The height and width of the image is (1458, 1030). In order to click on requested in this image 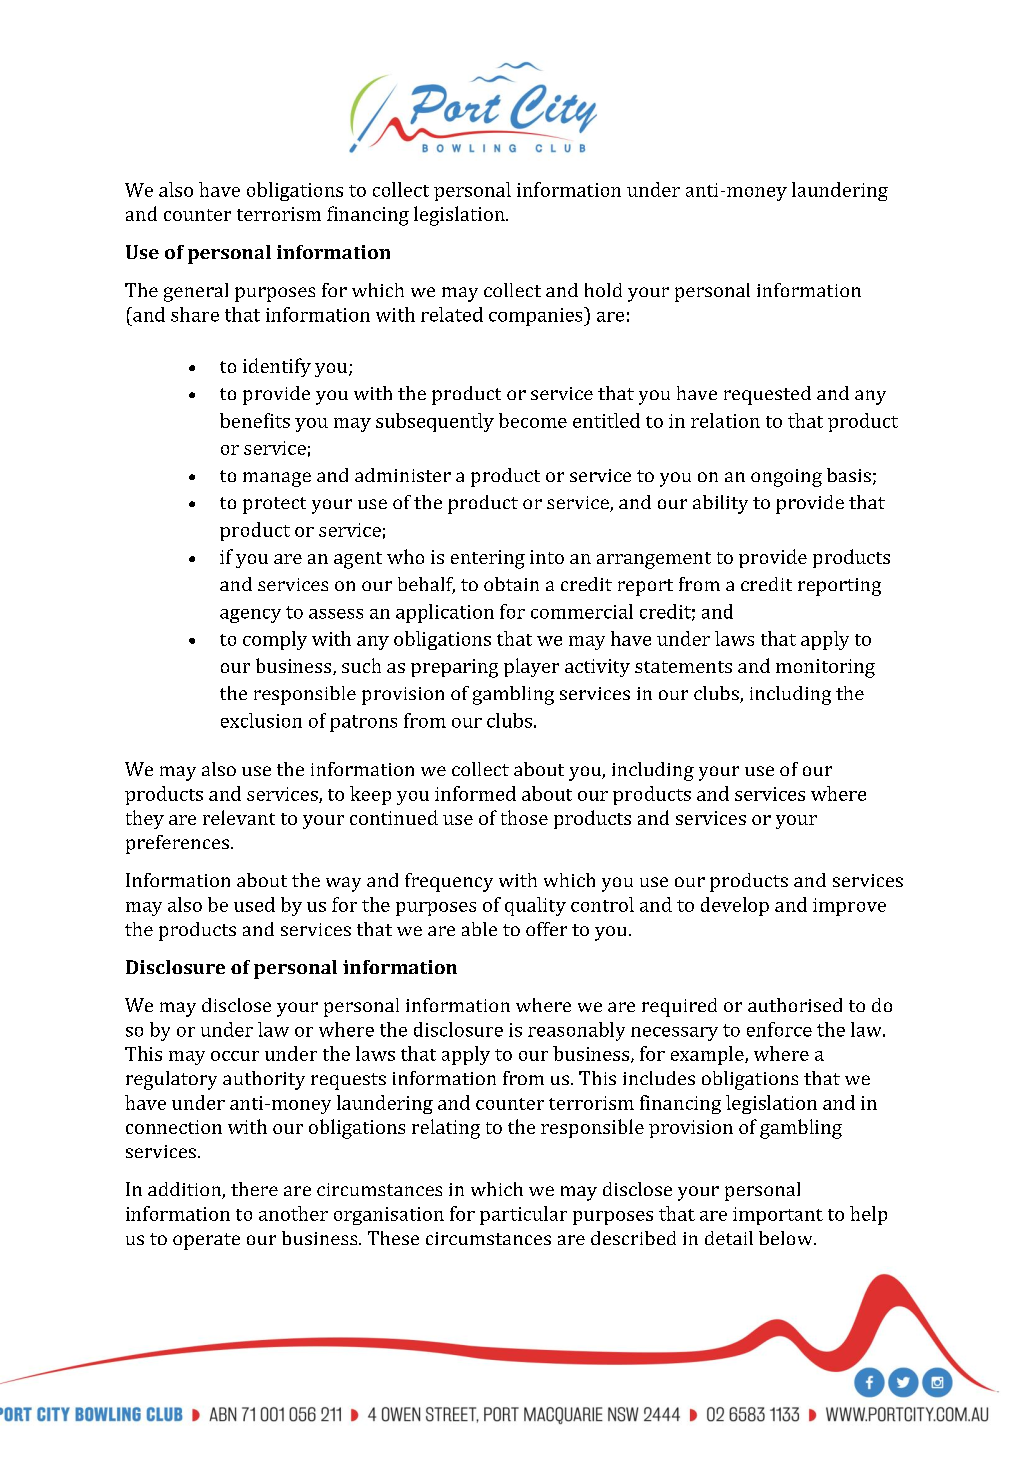, I will do `click(767, 395)`.
